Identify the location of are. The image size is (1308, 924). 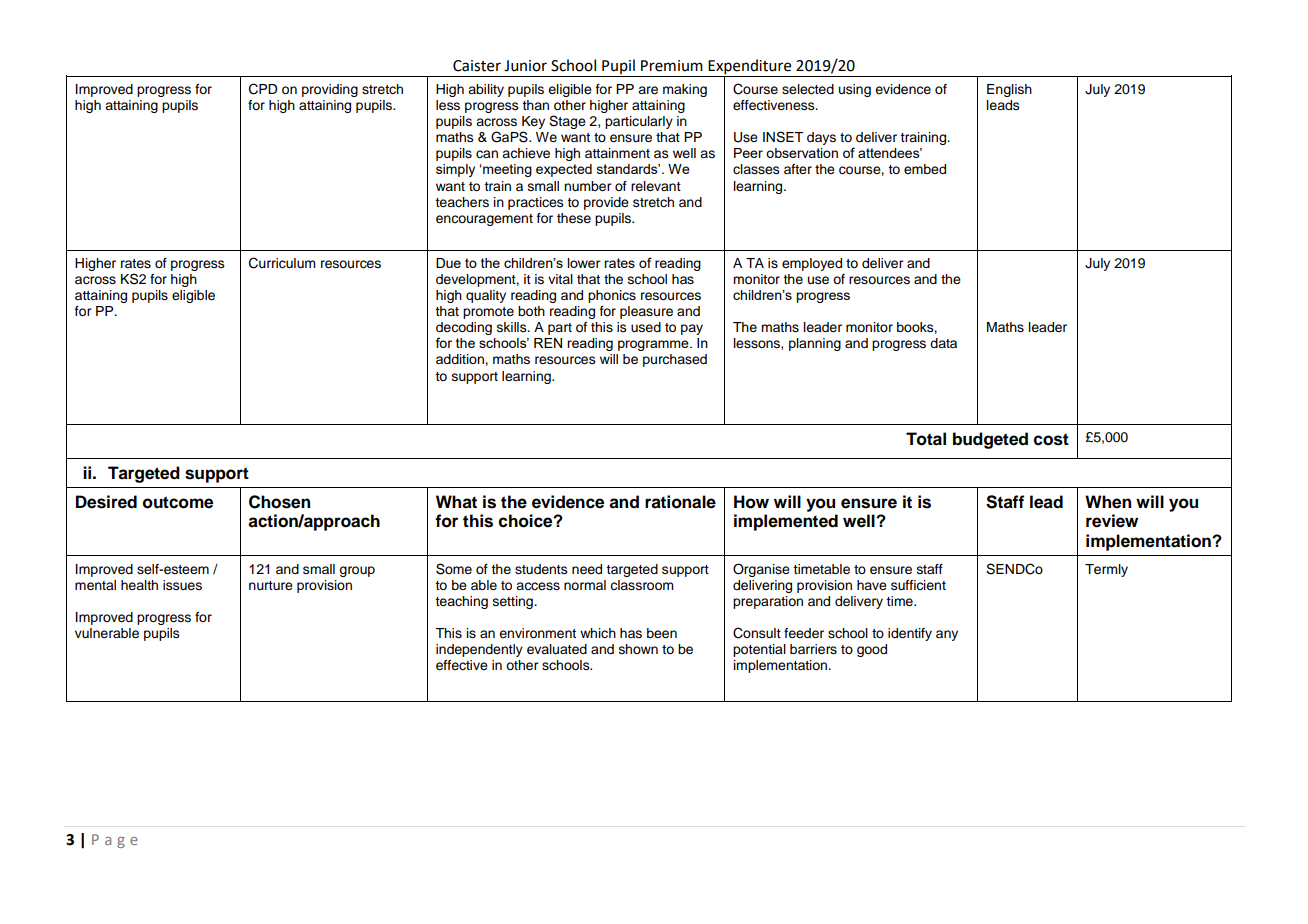
(648, 90).
